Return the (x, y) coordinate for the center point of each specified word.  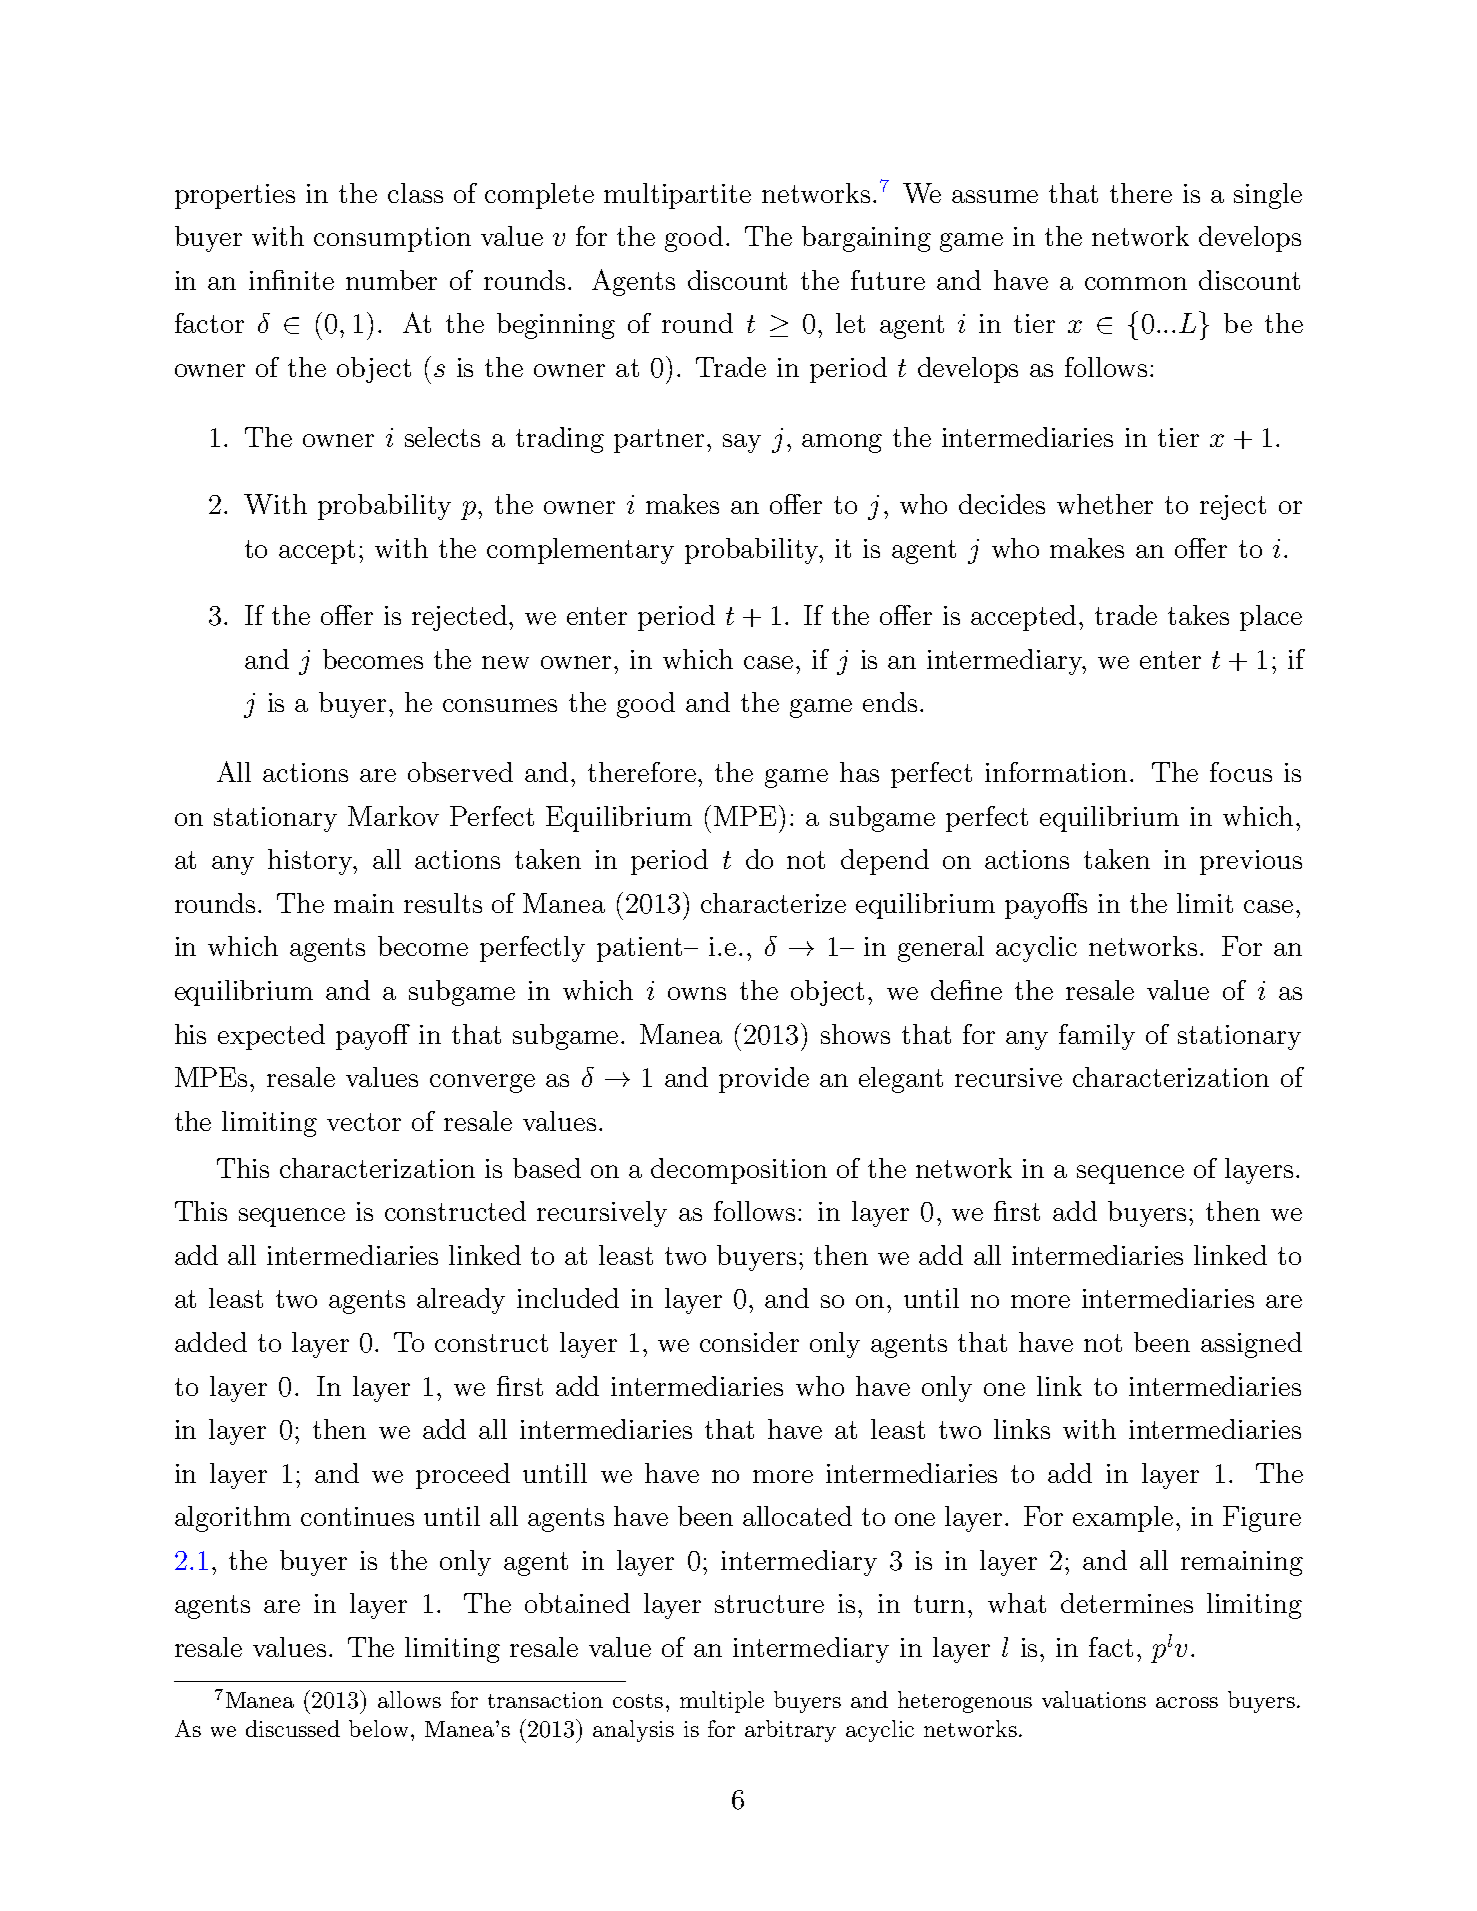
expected (271, 1037)
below (378, 1728)
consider (749, 1342)
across (1187, 1702)
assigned (1251, 1345)
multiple (722, 1702)
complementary (580, 551)
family (1097, 1037)
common (1136, 283)
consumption (392, 239)
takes (1198, 615)
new (505, 662)
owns (697, 993)
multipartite (677, 196)
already (461, 1301)
